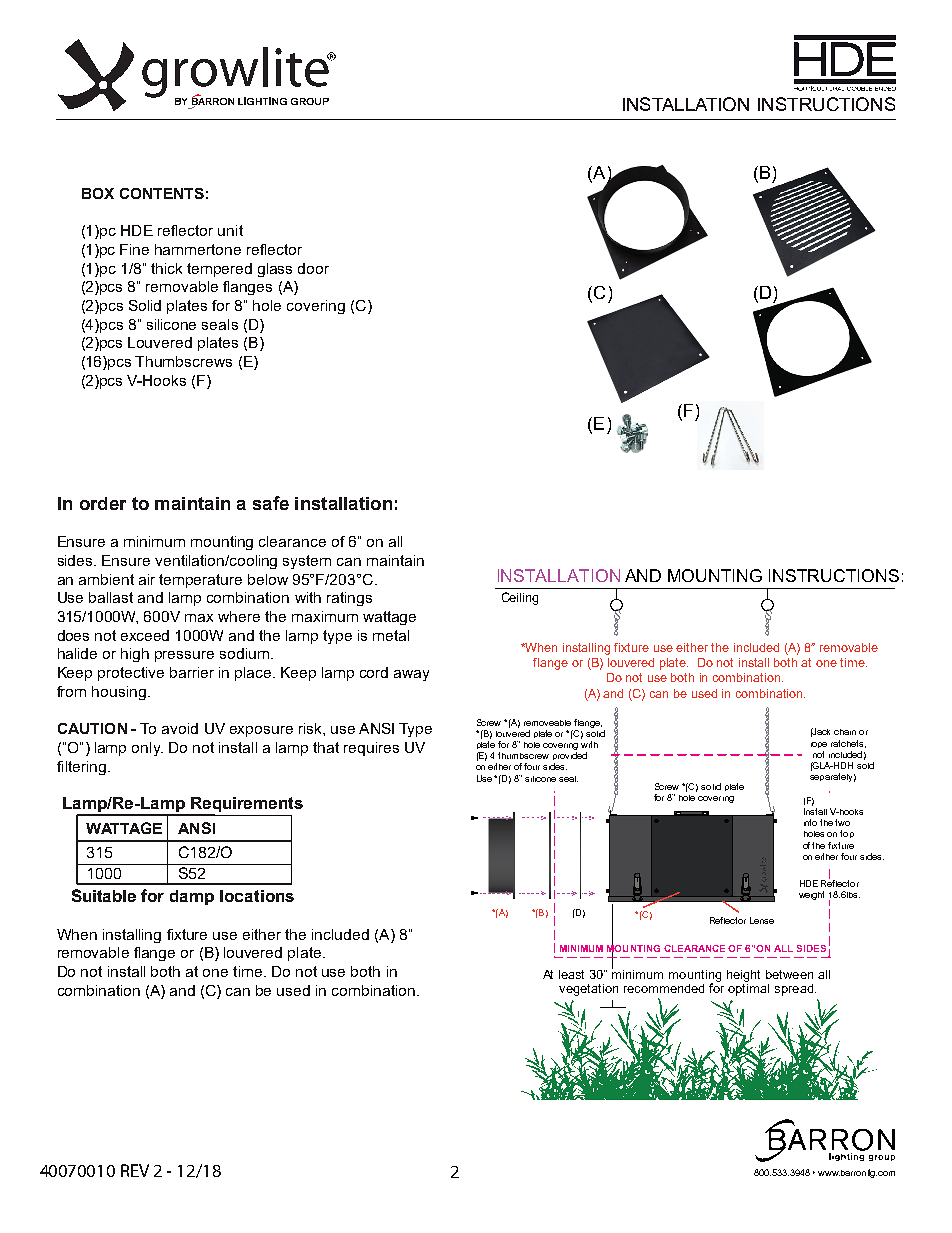 The width and height of the image is (952, 1233). I want to click on CONTENTS, so click(162, 193).
